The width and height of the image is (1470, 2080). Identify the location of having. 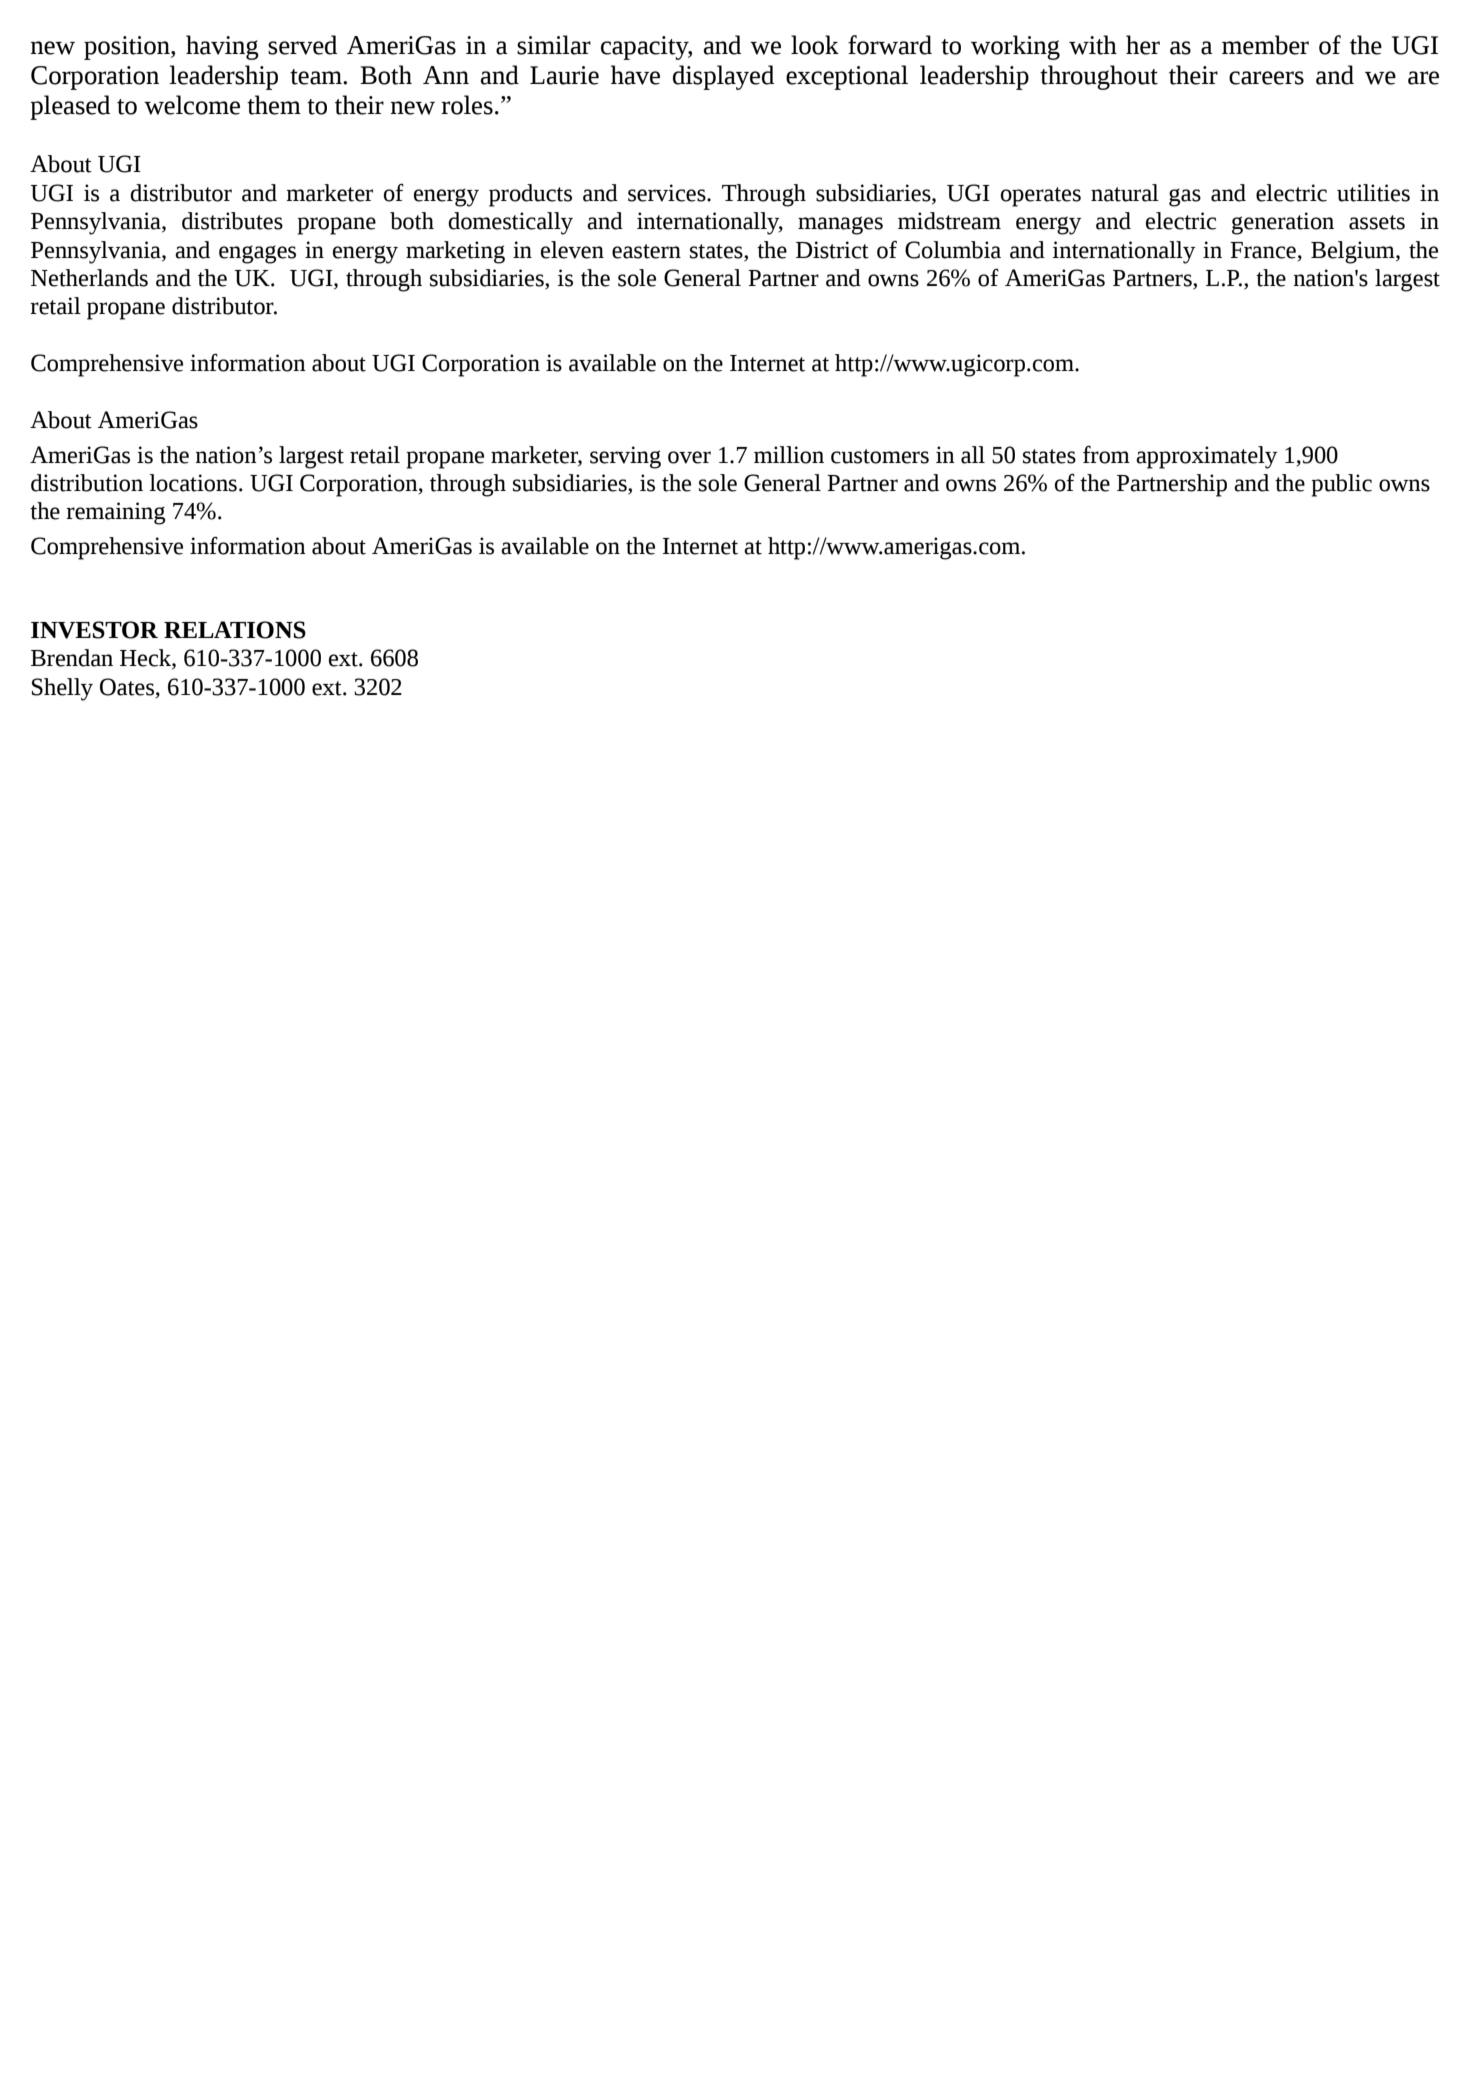
(222, 47).
